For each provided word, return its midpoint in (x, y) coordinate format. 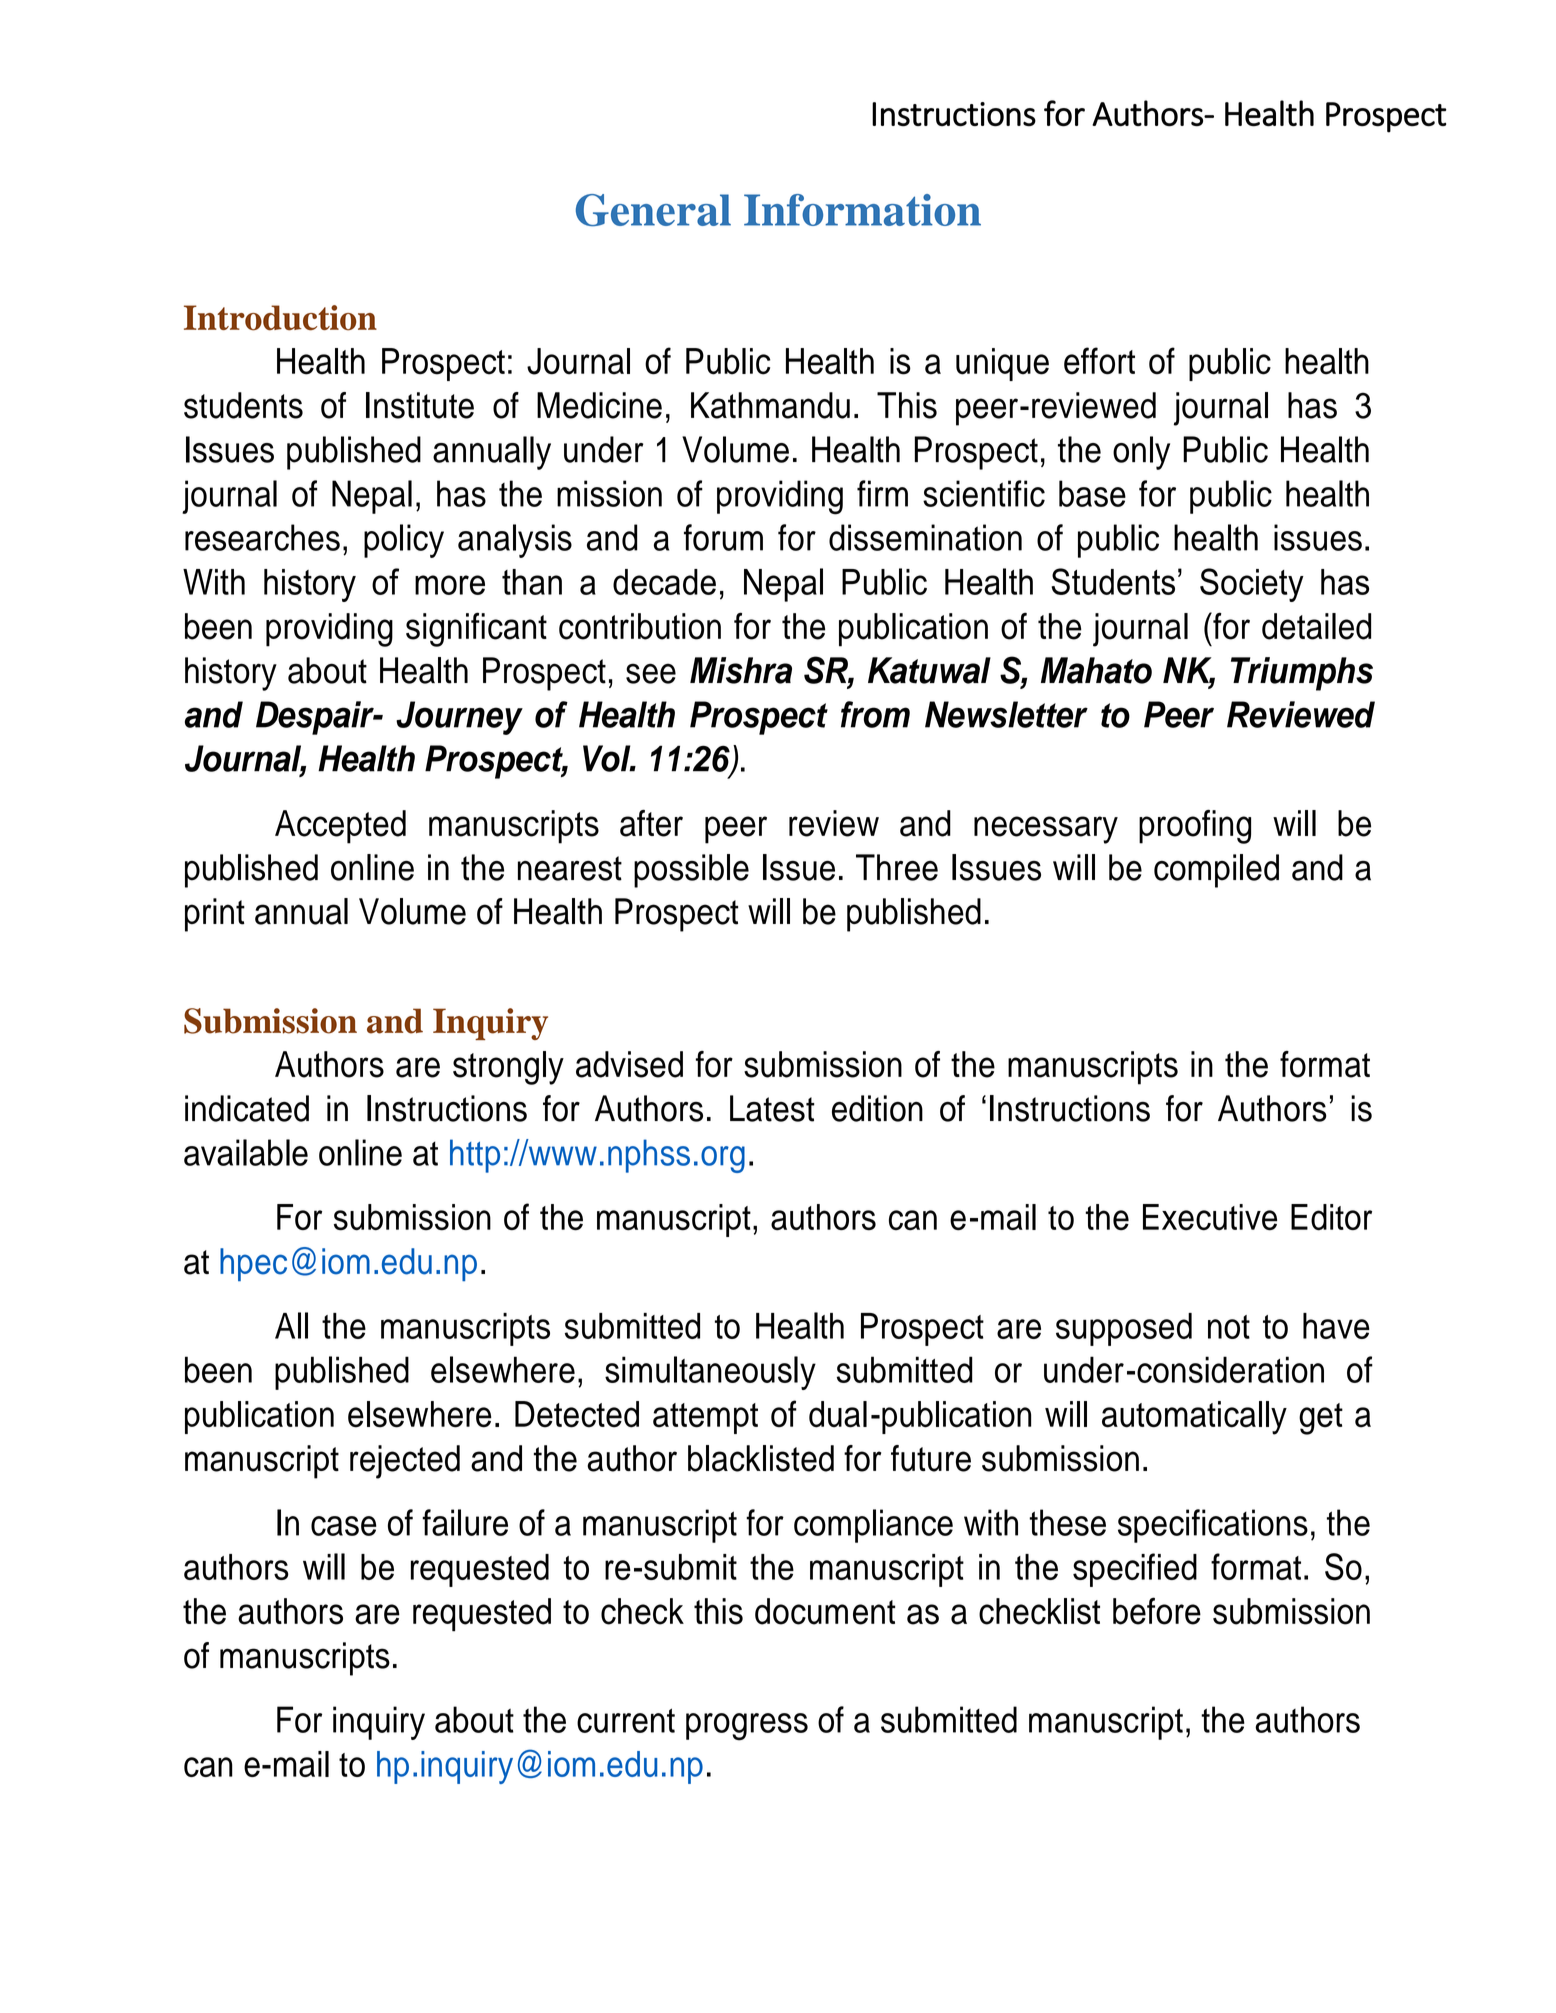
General (653, 210)
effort (1099, 361)
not (1229, 1327)
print (215, 915)
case (344, 1526)
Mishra (741, 670)
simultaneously (710, 1373)
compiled (1216, 871)
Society (1252, 585)
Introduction (280, 318)
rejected (405, 1462)
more (450, 585)
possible (691, 871)
